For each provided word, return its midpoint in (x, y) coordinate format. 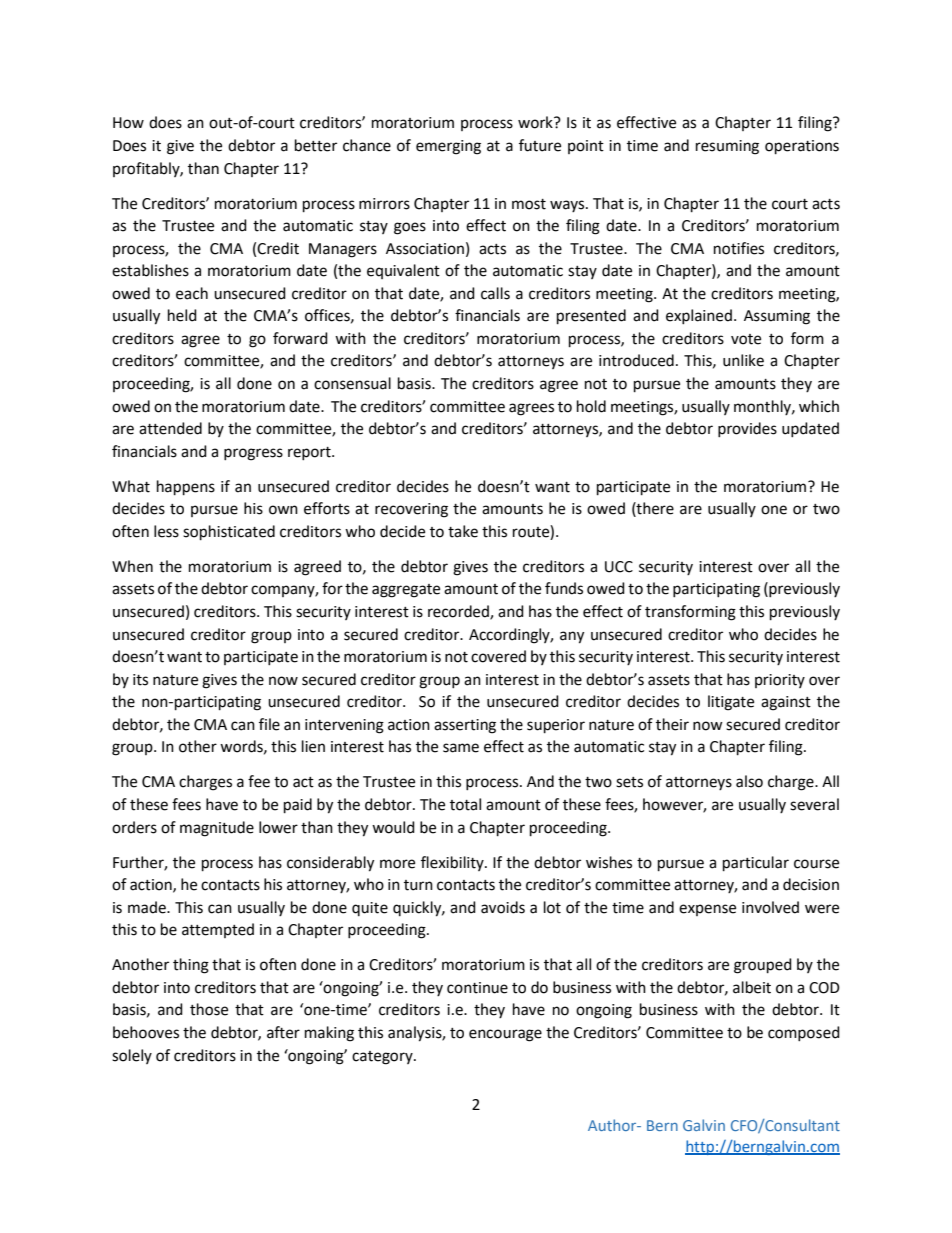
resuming (727, 147)
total (465, 804)
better (316, 145)
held (182, 315)
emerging (448, 147)
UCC (619, 567)
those (209, 1009)
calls (495, 293)
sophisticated (229, 533)
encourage (505, 1035)
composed (804, 1033)
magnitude (217, 829)
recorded (459, 612)
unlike (743, 360)
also (749, 781)
